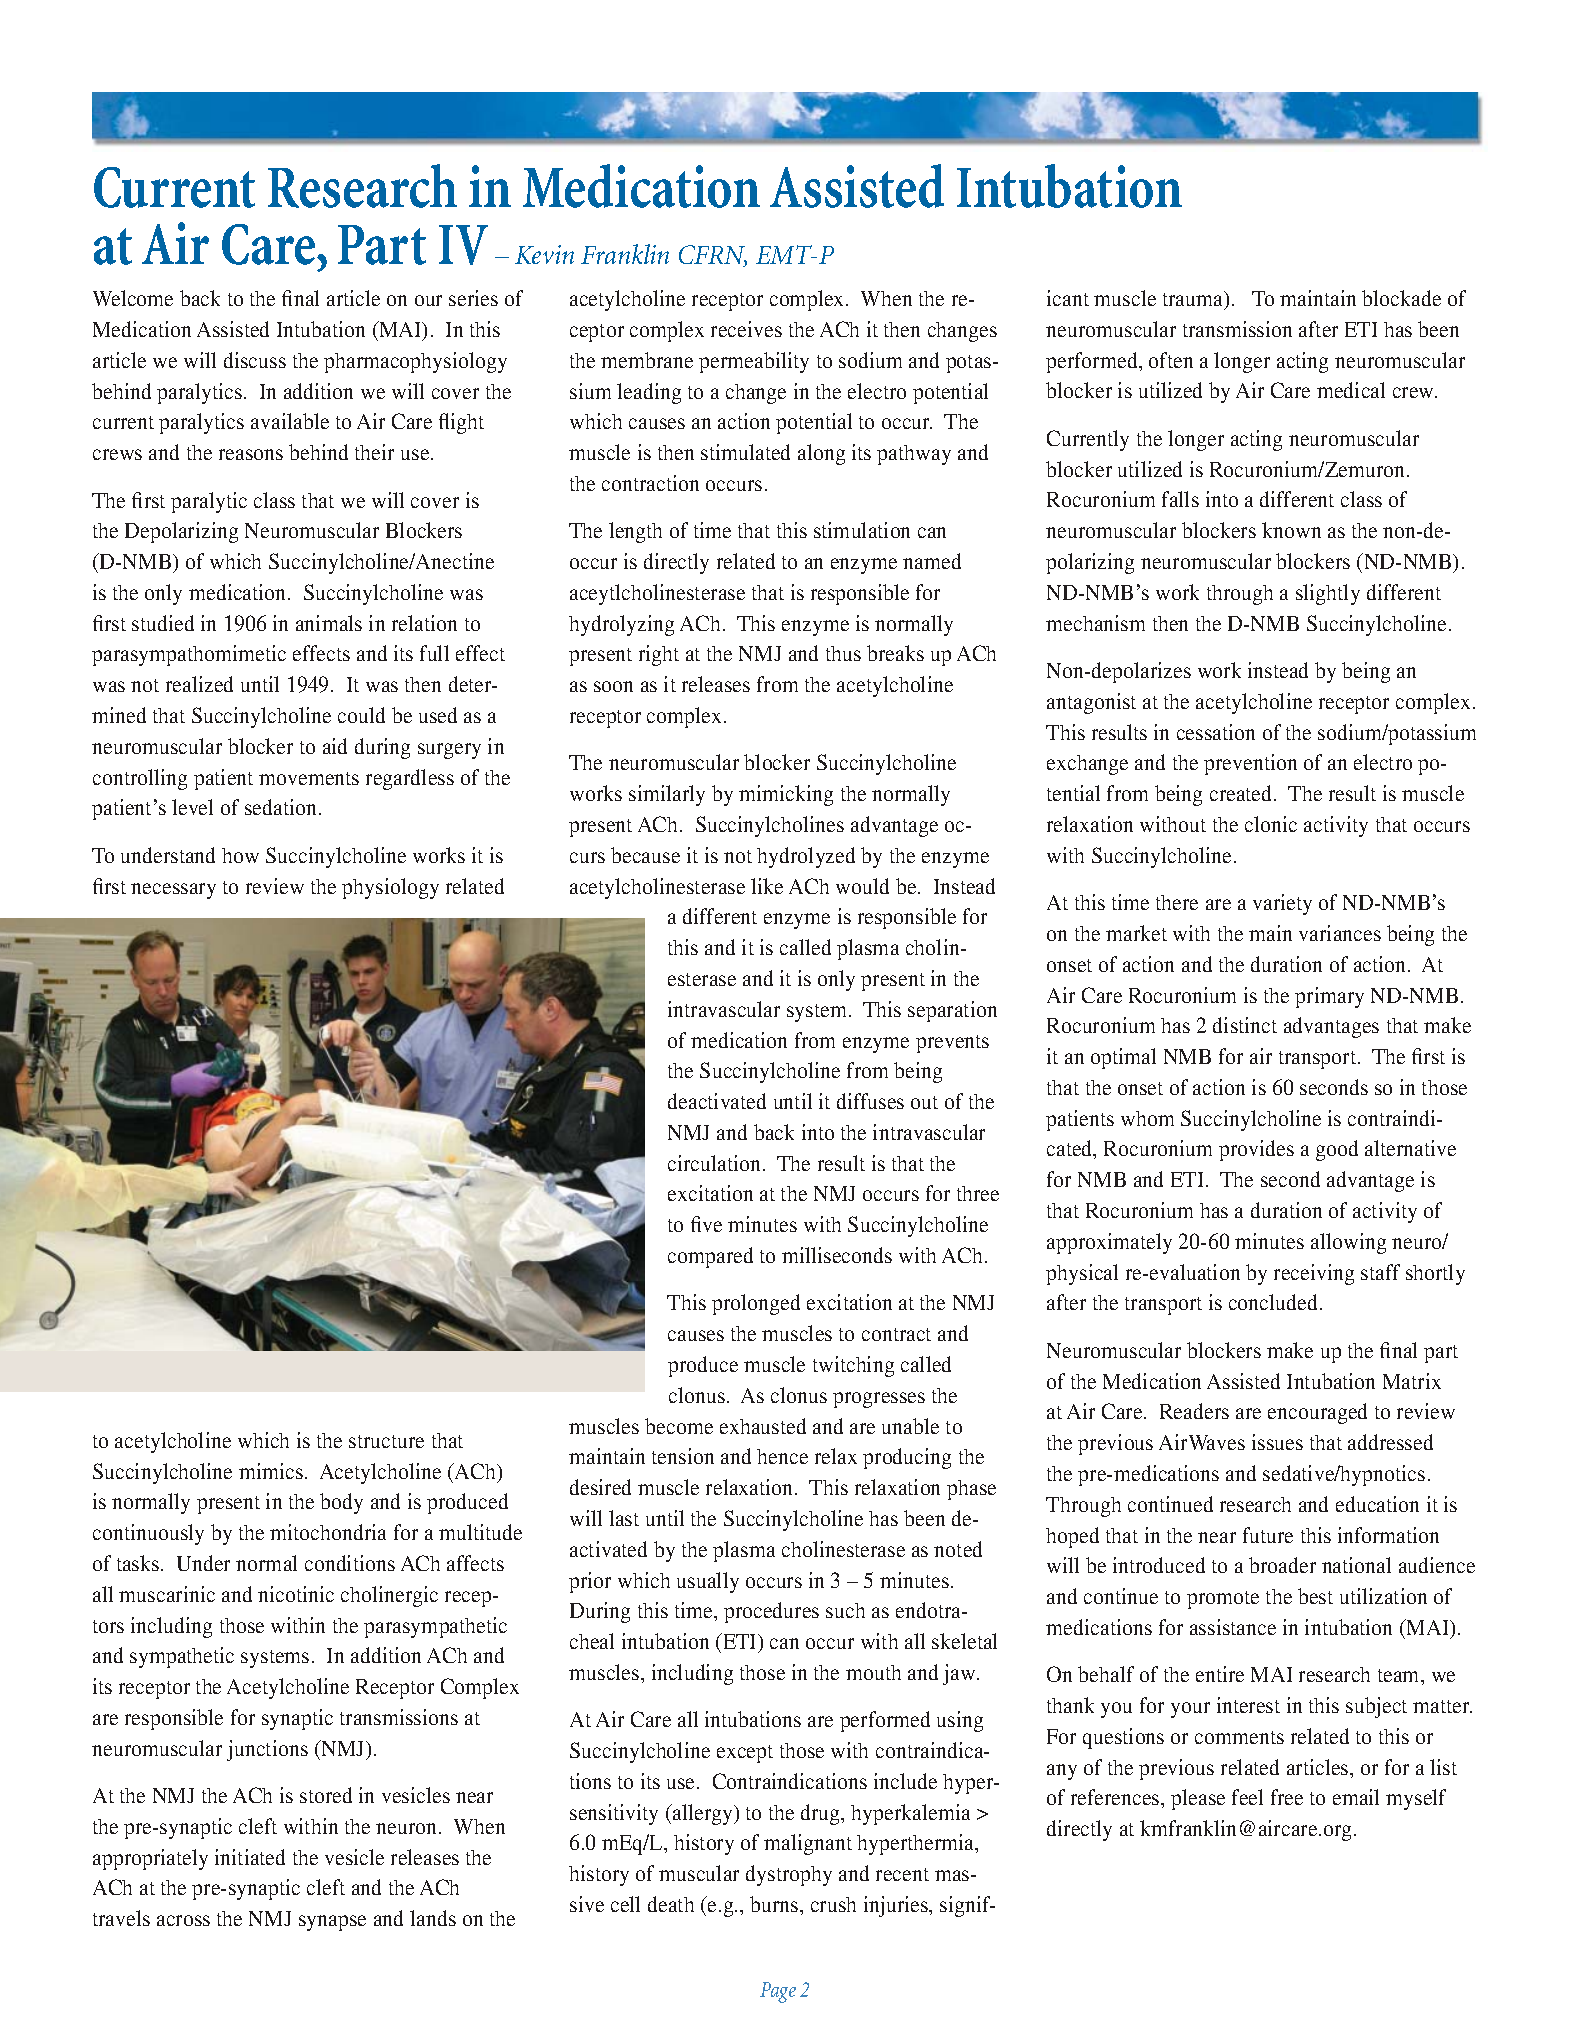 The image size is (1570, 2032). What do you see at coordinates (775, 1904) in the screenshot?
I see `burns` at bounding box center [775, 1904].
